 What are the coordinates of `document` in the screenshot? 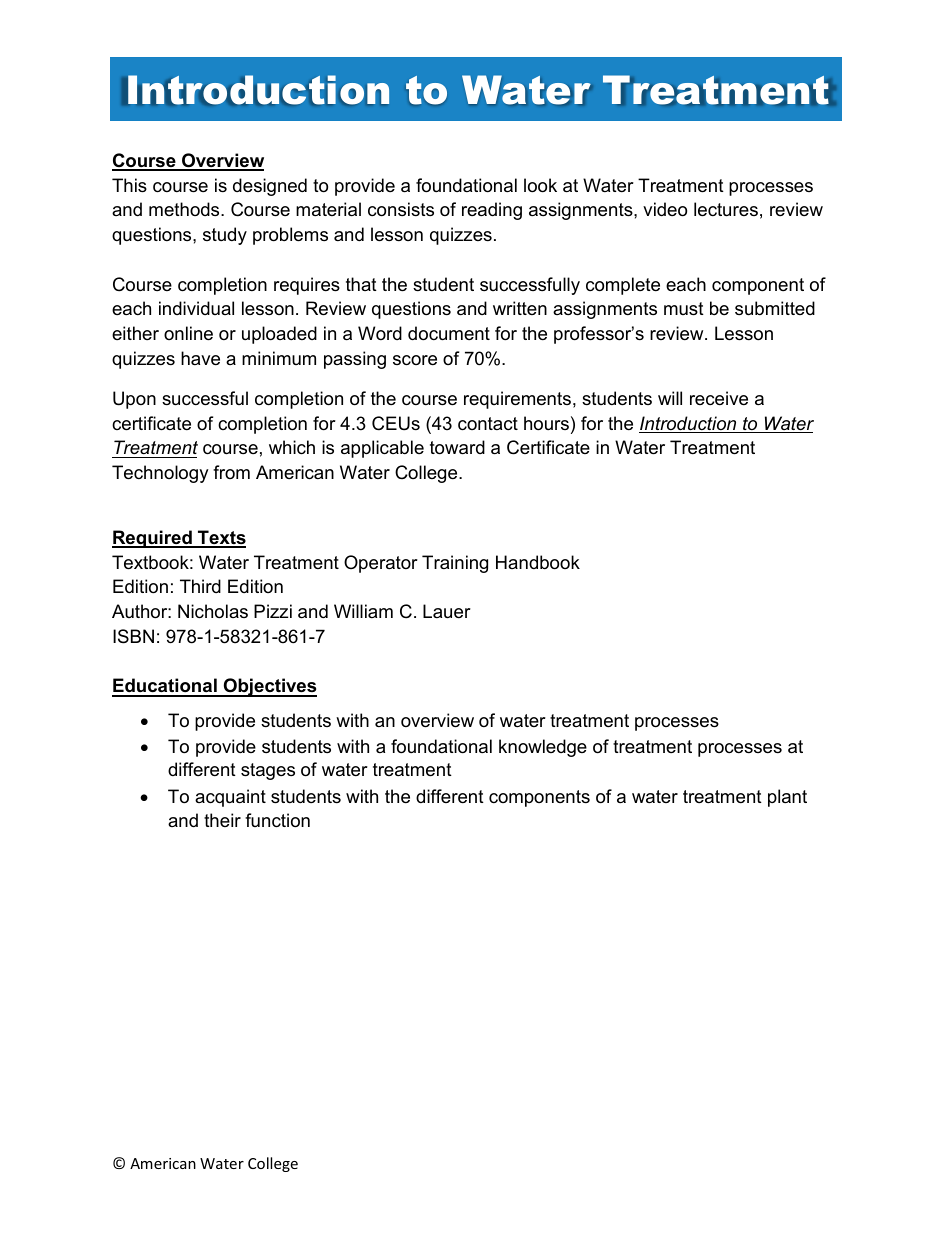 It's located at (449, 333).
